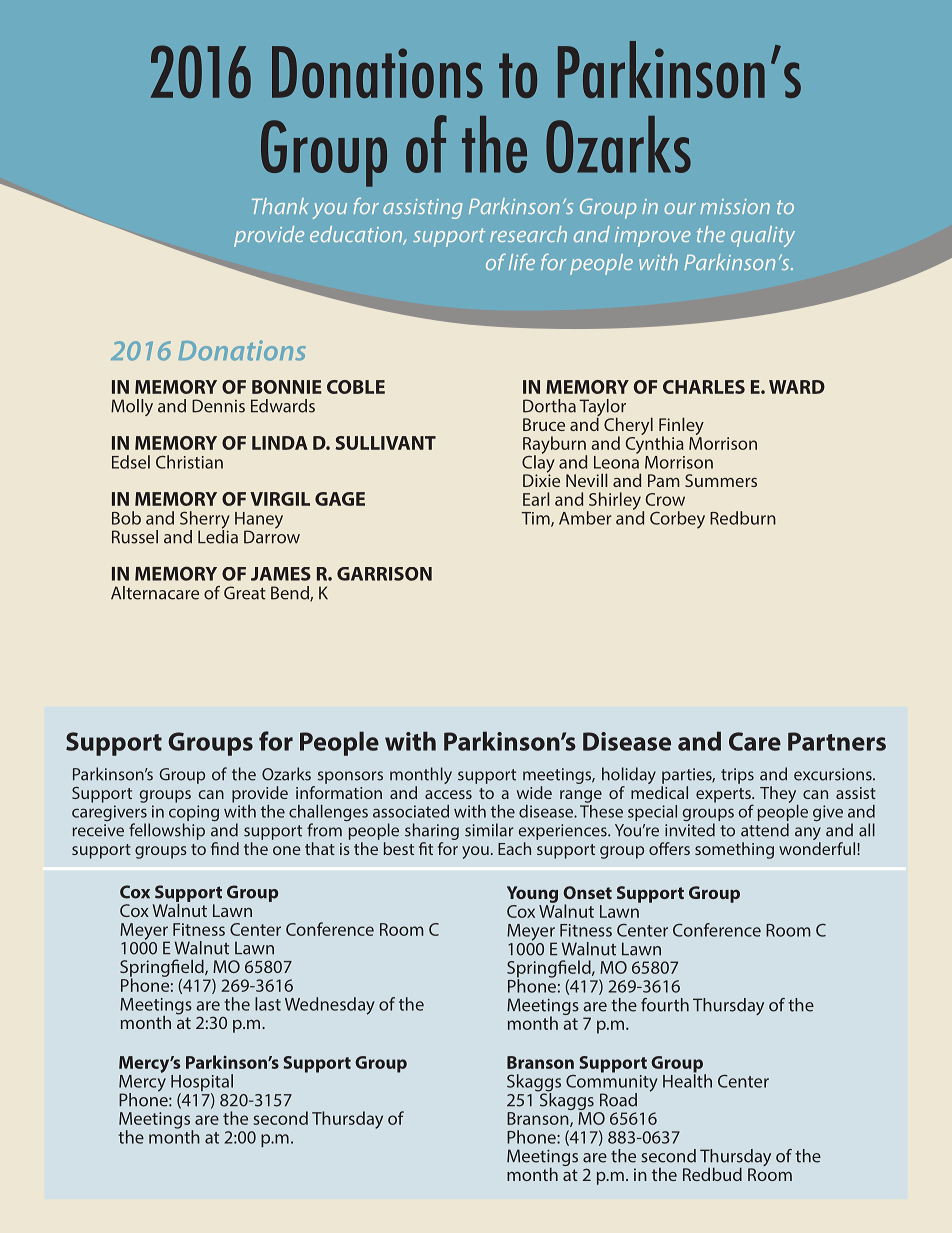  I want to click on Crow, so click(665, 499).
